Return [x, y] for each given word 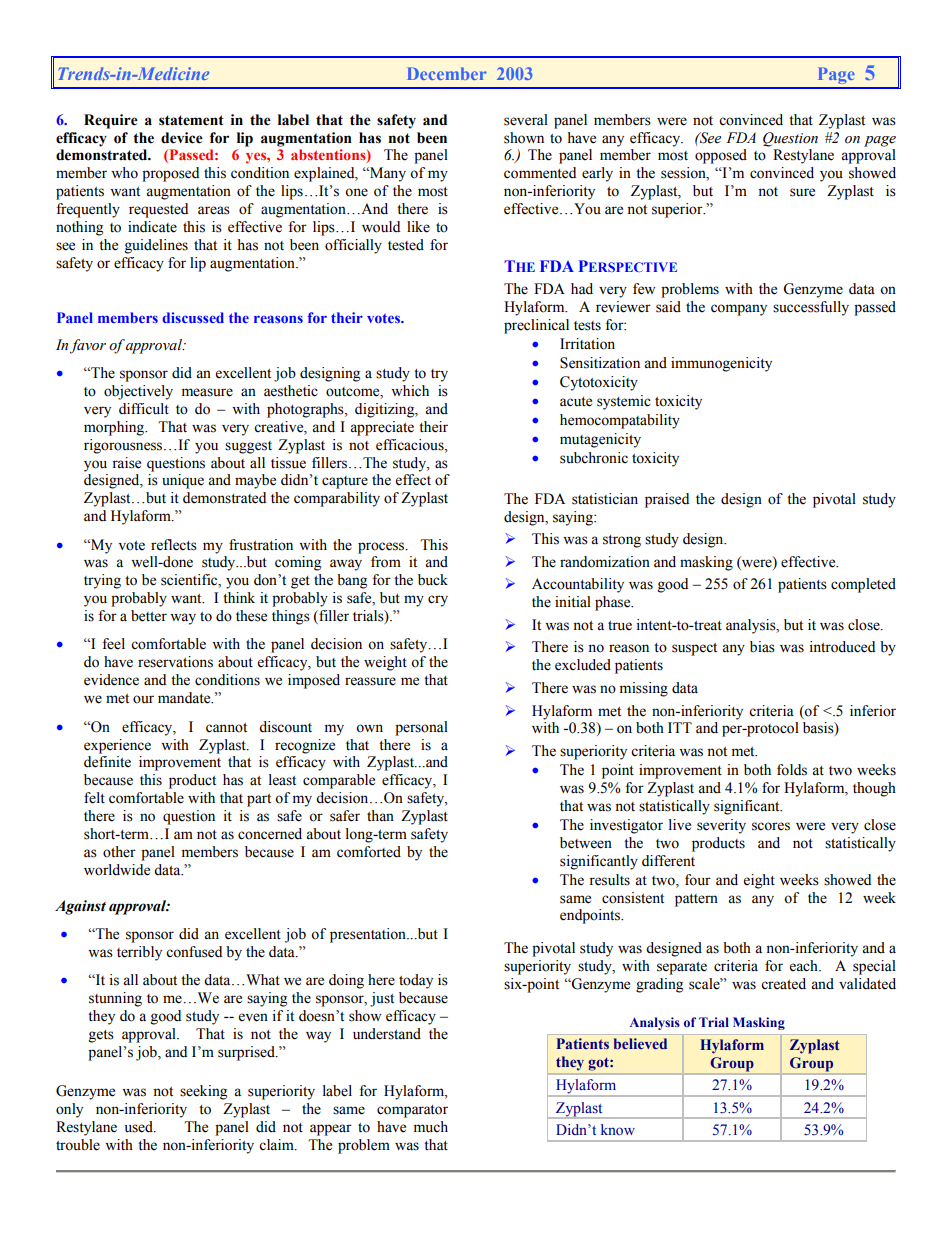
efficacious [411, 445]
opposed [721, 156]
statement [191, 120]
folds [792, 770]
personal [421, 728]
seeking [203, 1092]
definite [107, 762]
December [447, 73]
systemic [624, 402]
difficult [144, 409]
